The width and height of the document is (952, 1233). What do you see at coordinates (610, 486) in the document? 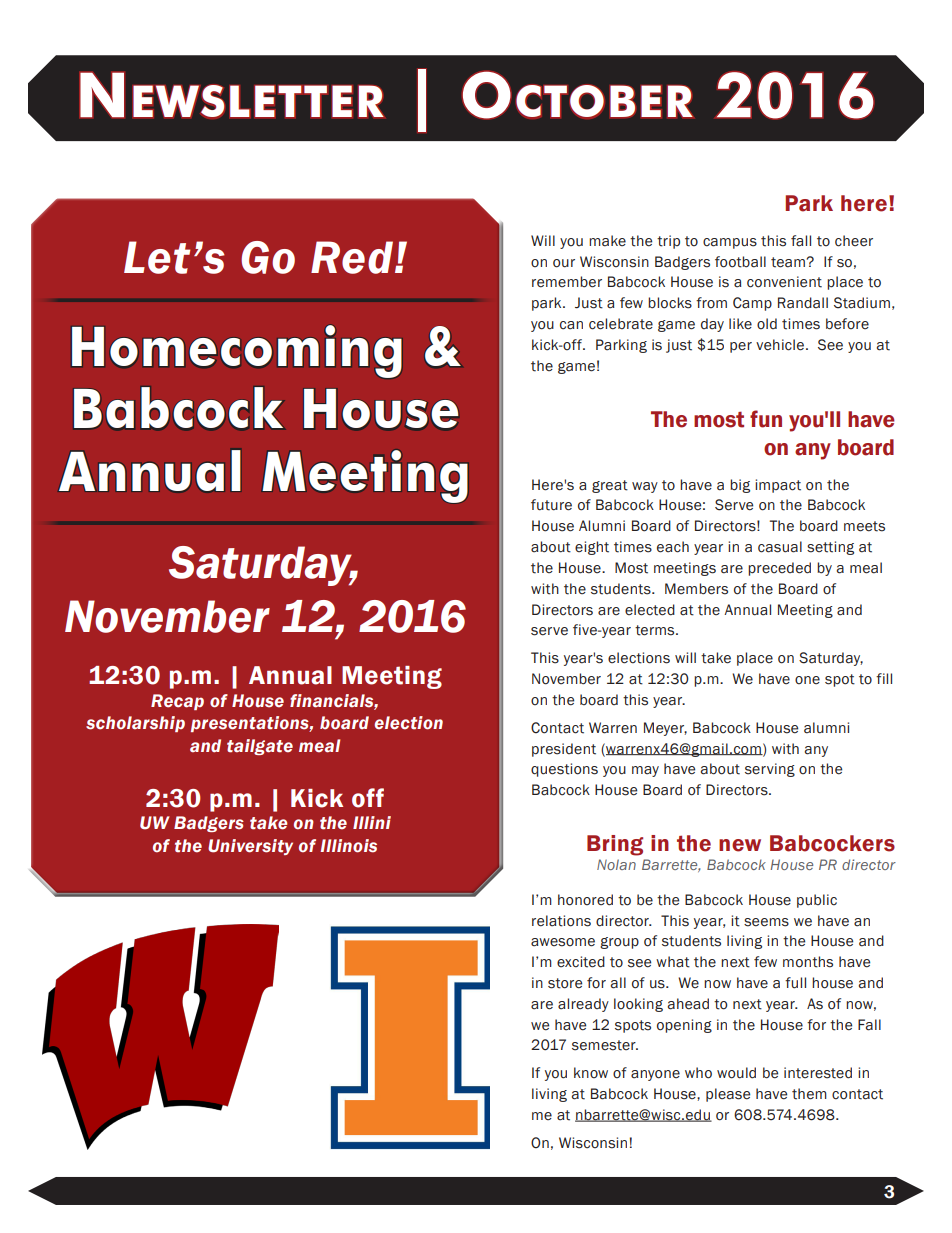
I see `great` at bounding box center [610, 486].
